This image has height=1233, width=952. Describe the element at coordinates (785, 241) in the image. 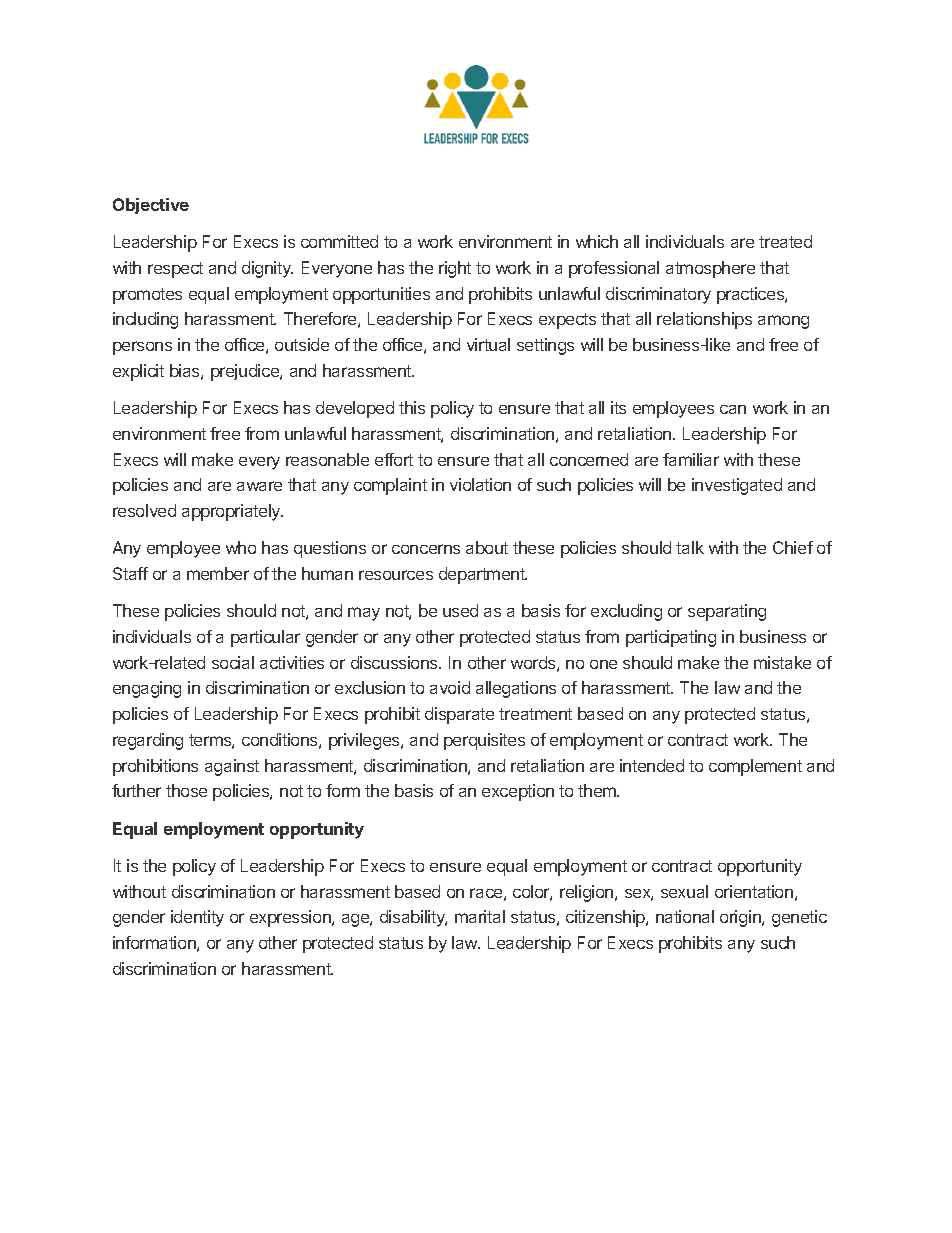

I see `treated` at that location.
